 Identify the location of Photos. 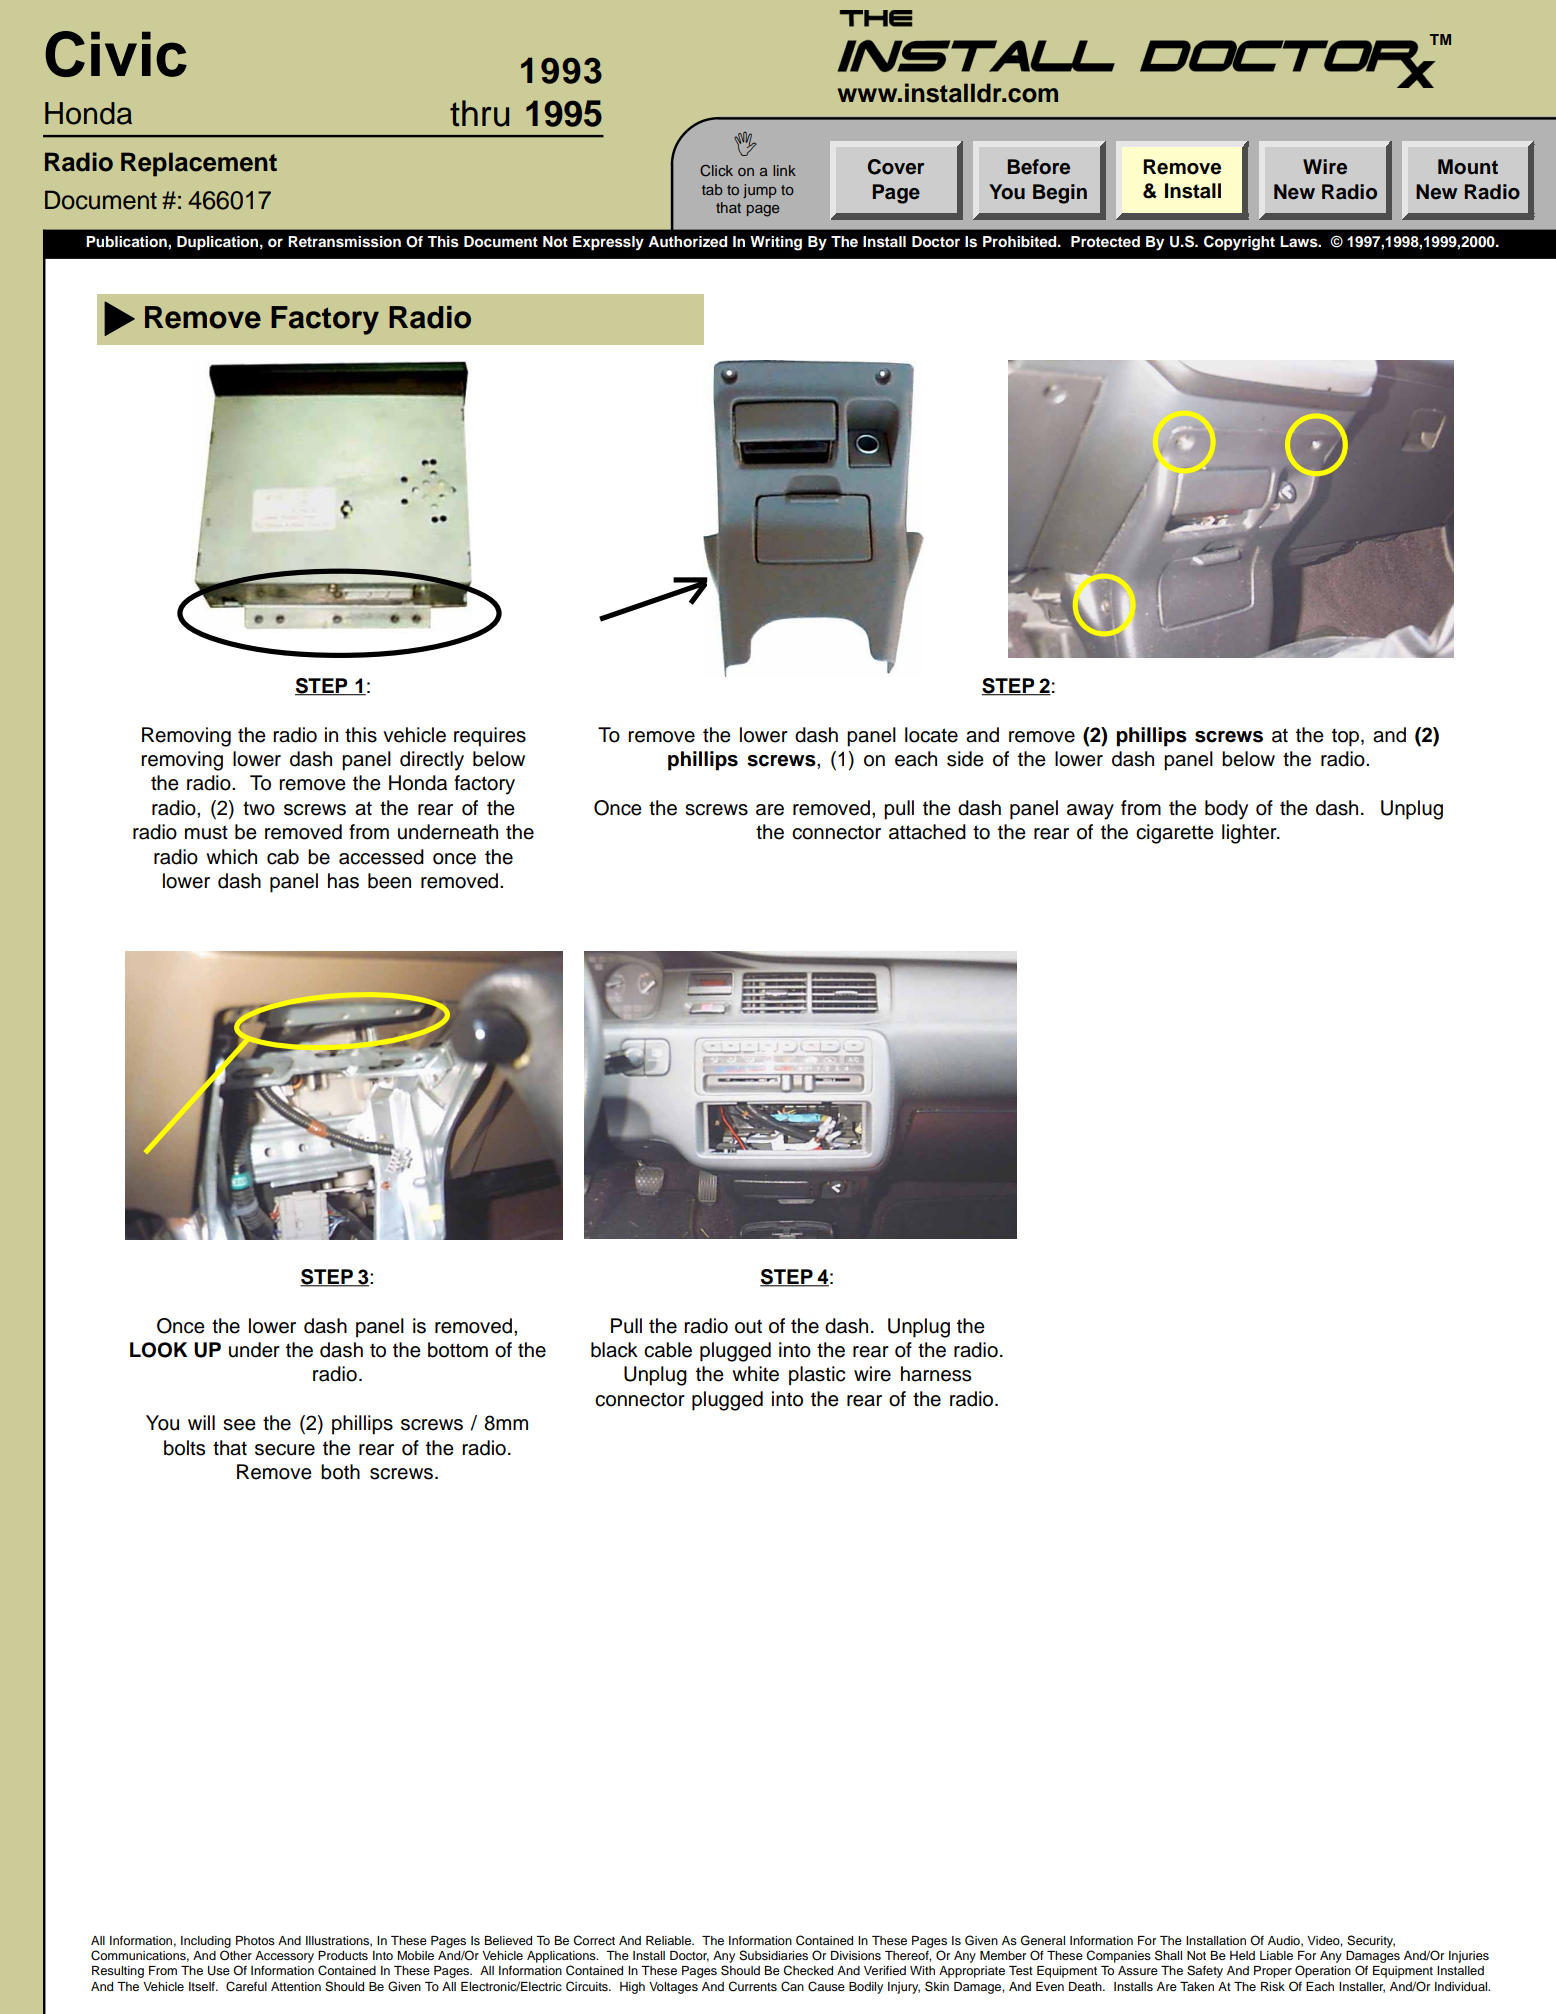
(255, 1940).
